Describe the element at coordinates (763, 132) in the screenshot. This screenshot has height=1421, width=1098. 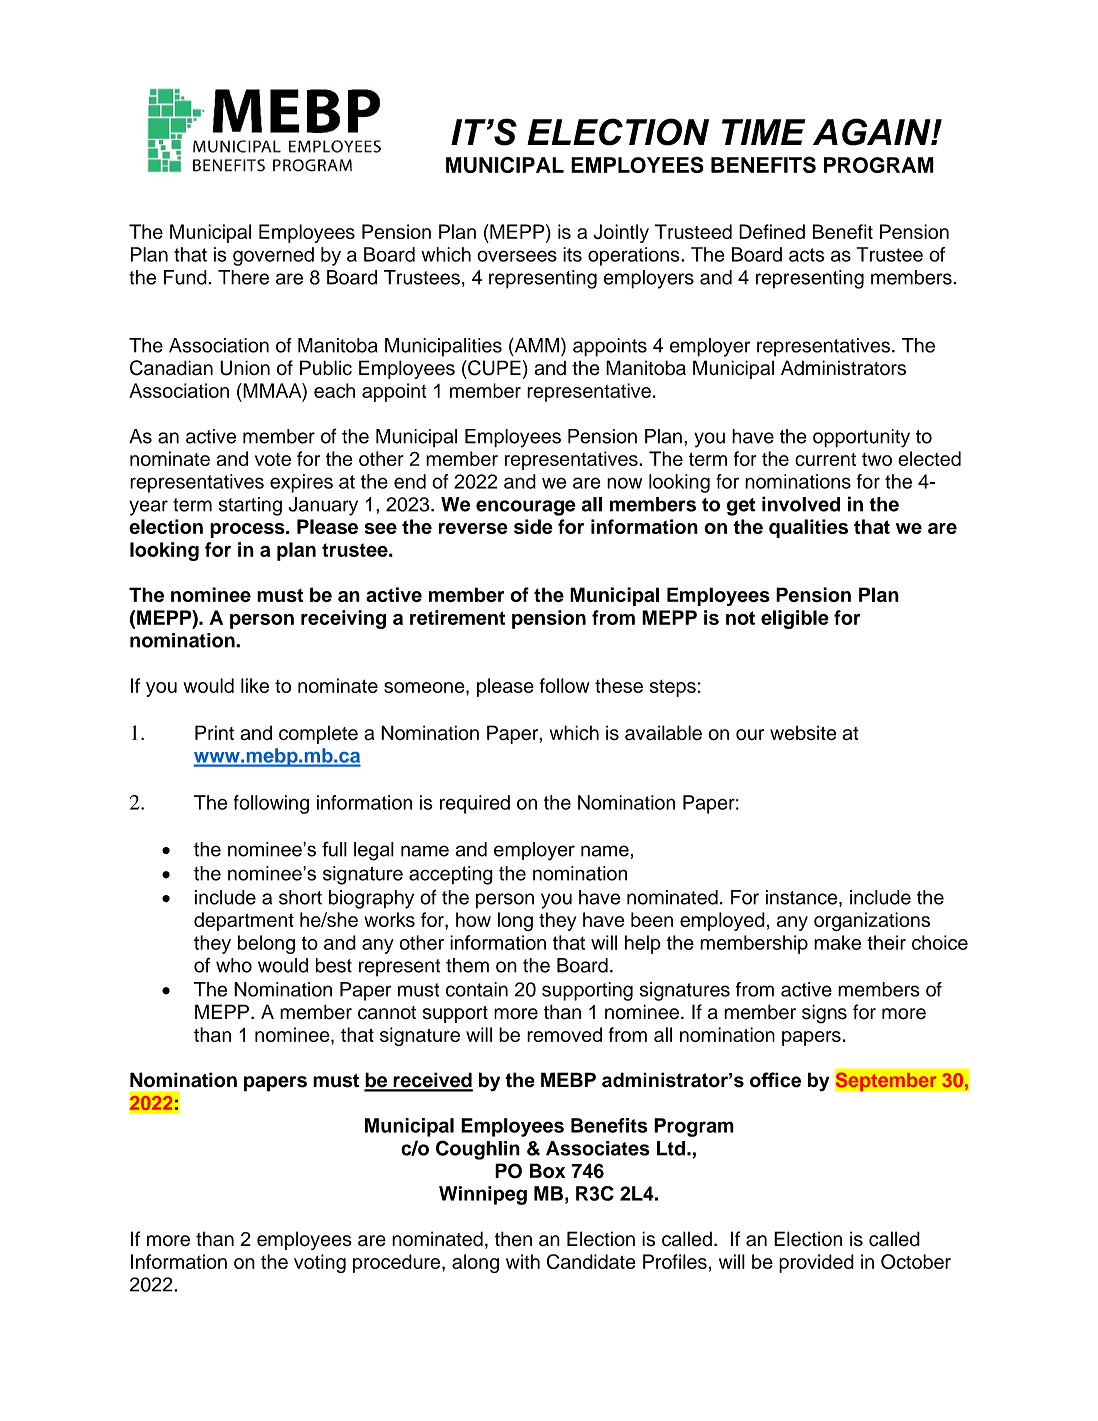
I see `TIME` at that location.
